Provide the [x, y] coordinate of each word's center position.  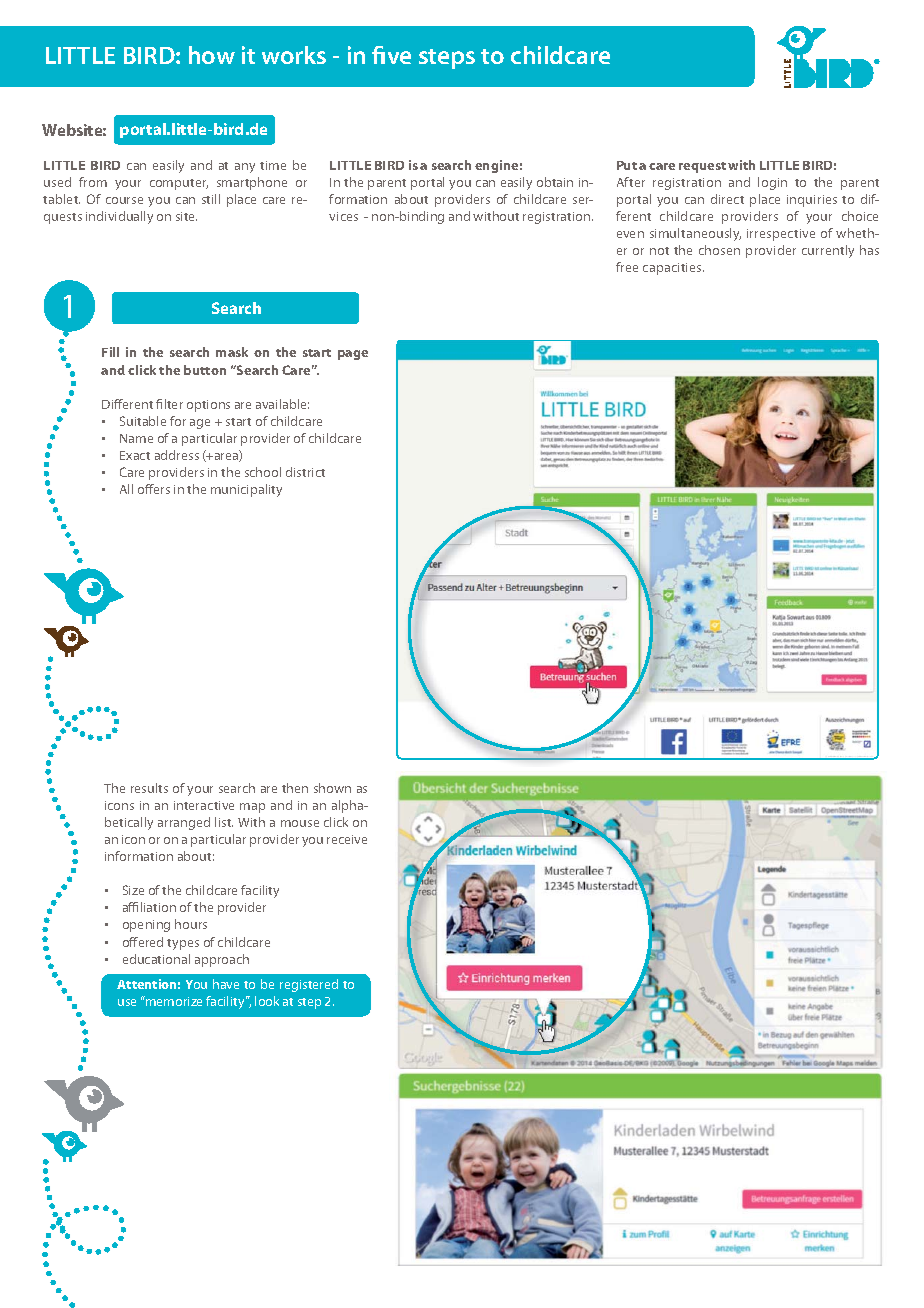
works [294, 55]
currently [828, 251]
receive [347, 839]
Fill [110, 352]
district [305, 472]
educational [156, 959]
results [149, 788]
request [702, 167]
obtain [555, 182]
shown [332, 788]
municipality [246, 490]
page [353, 355]
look [267, 1001]
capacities [673, 269]
